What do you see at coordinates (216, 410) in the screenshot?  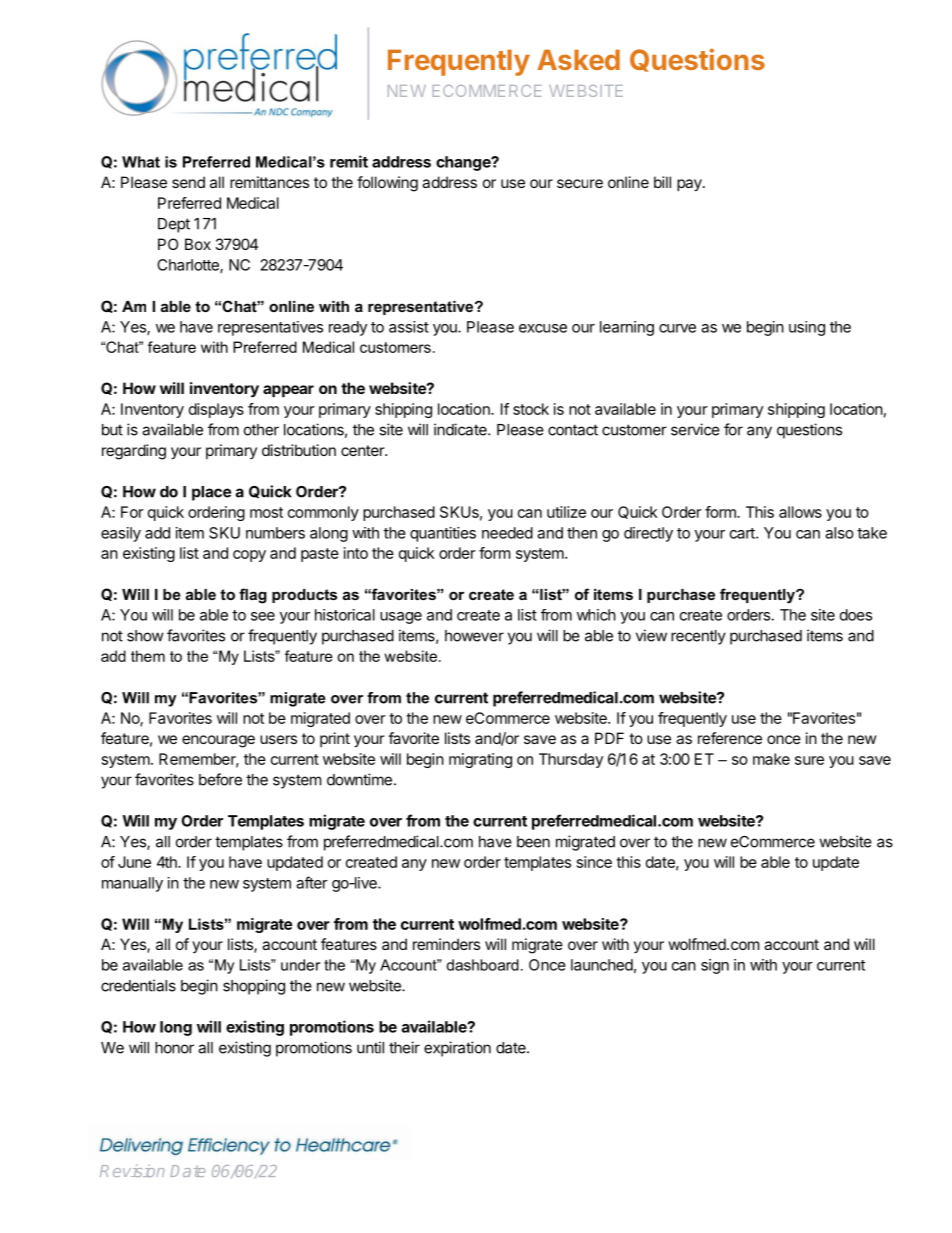 I see `displays` at bounding box center [216, 410].
